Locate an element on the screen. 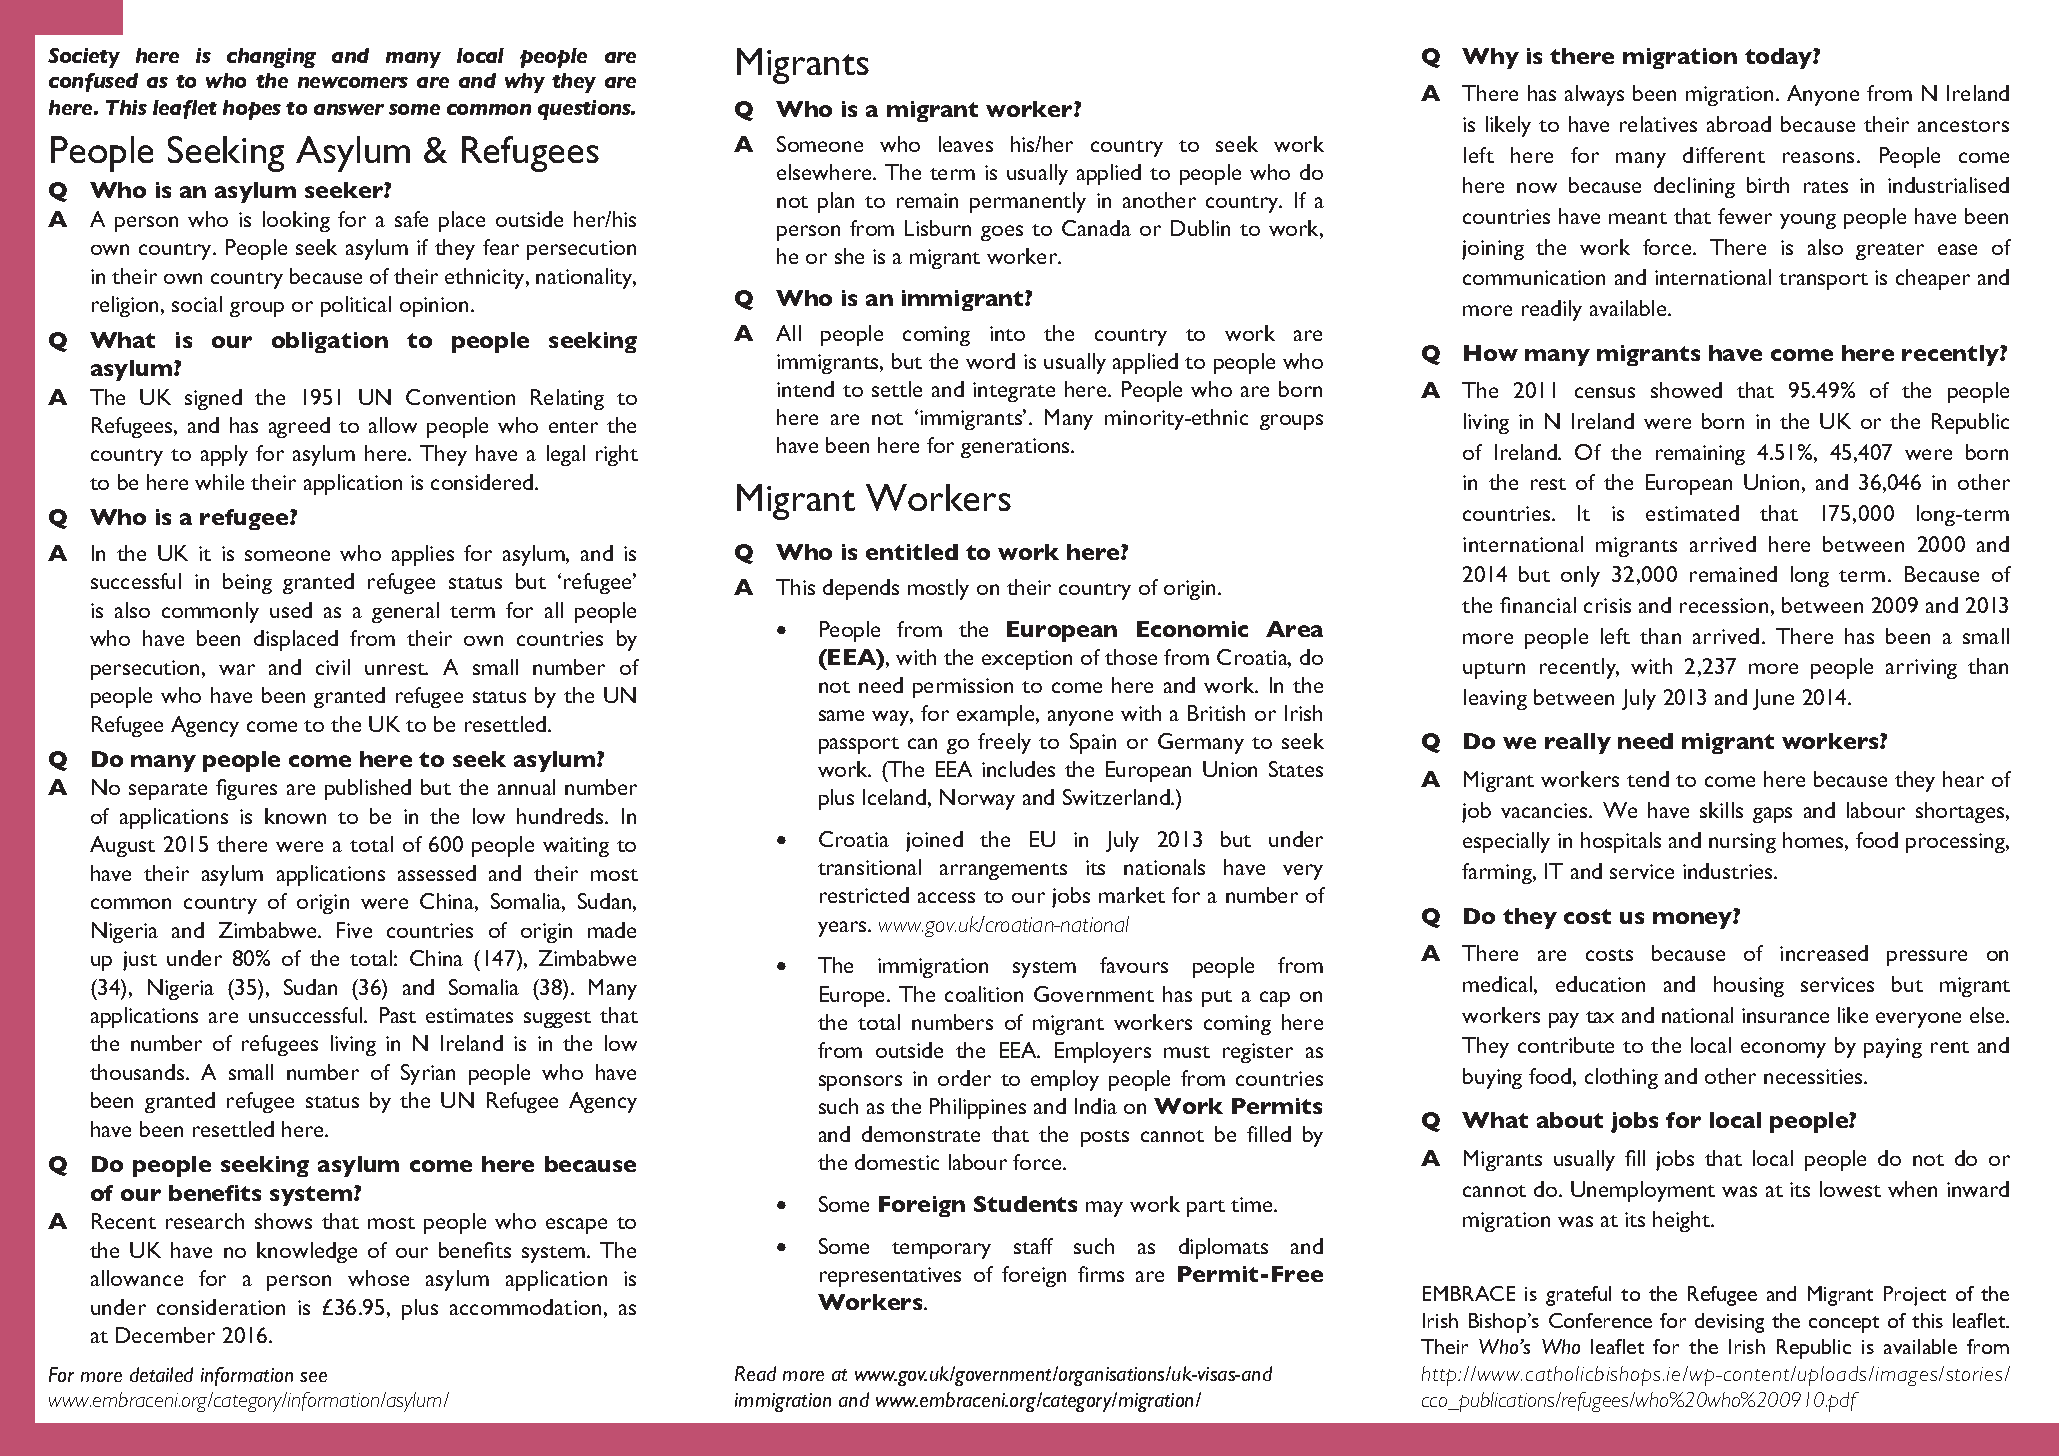 The image size is (2059, 1456). agreed is located at coordinates (299, 427).
